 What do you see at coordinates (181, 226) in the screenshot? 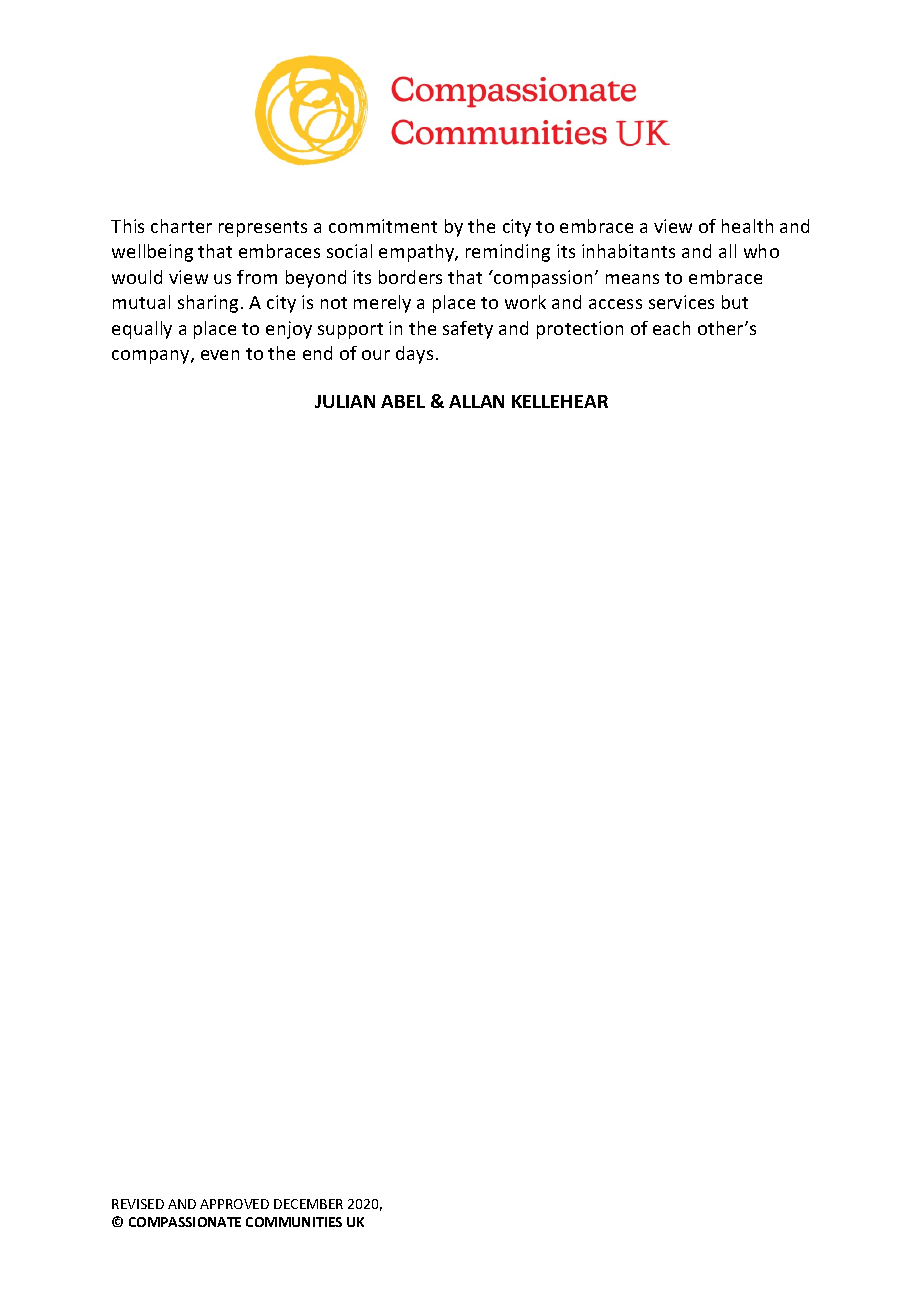
I see `charter` at bounding box center [181, 226].
